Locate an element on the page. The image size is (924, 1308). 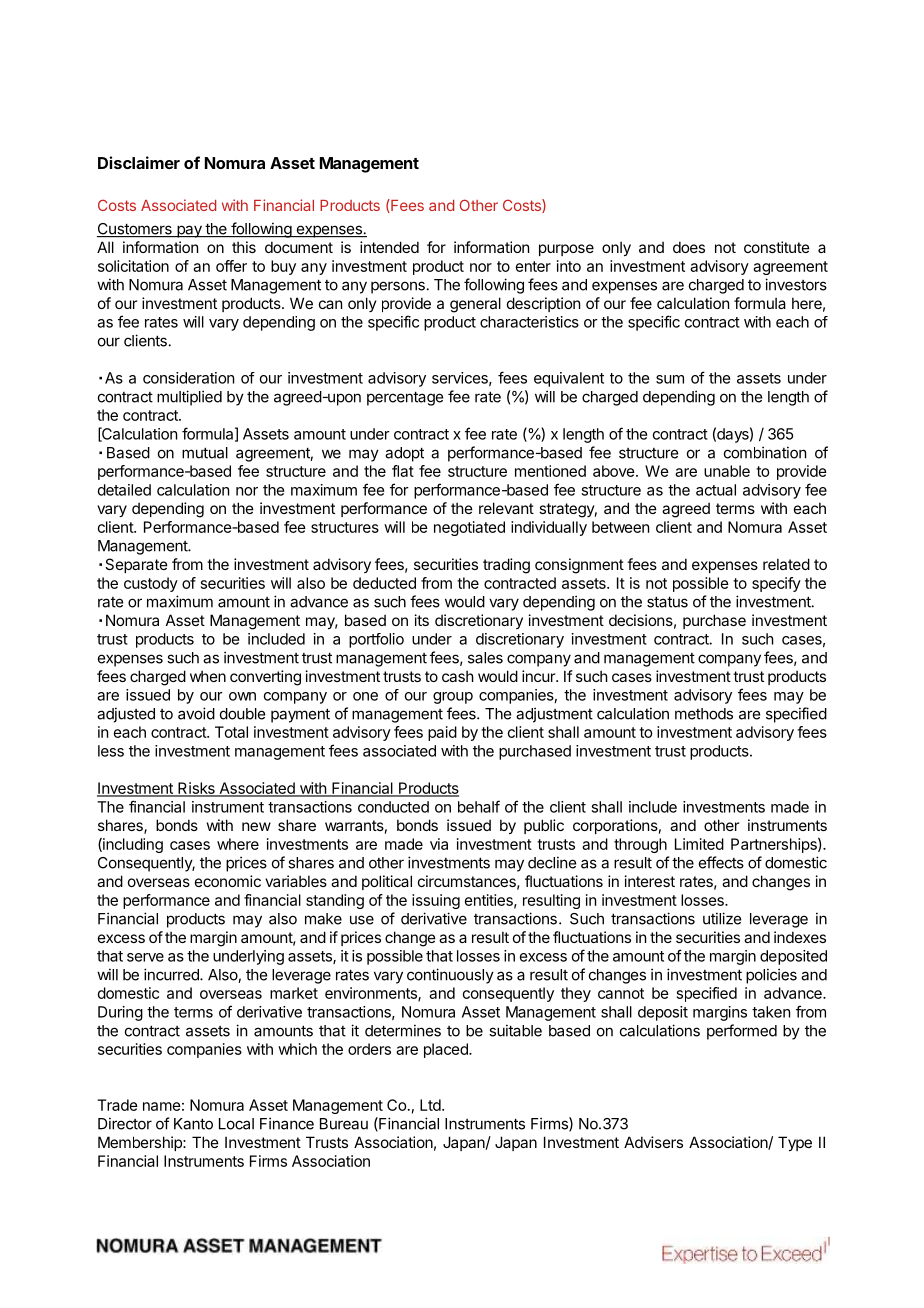
Disclaimer is located at coordinates (139, 162).
